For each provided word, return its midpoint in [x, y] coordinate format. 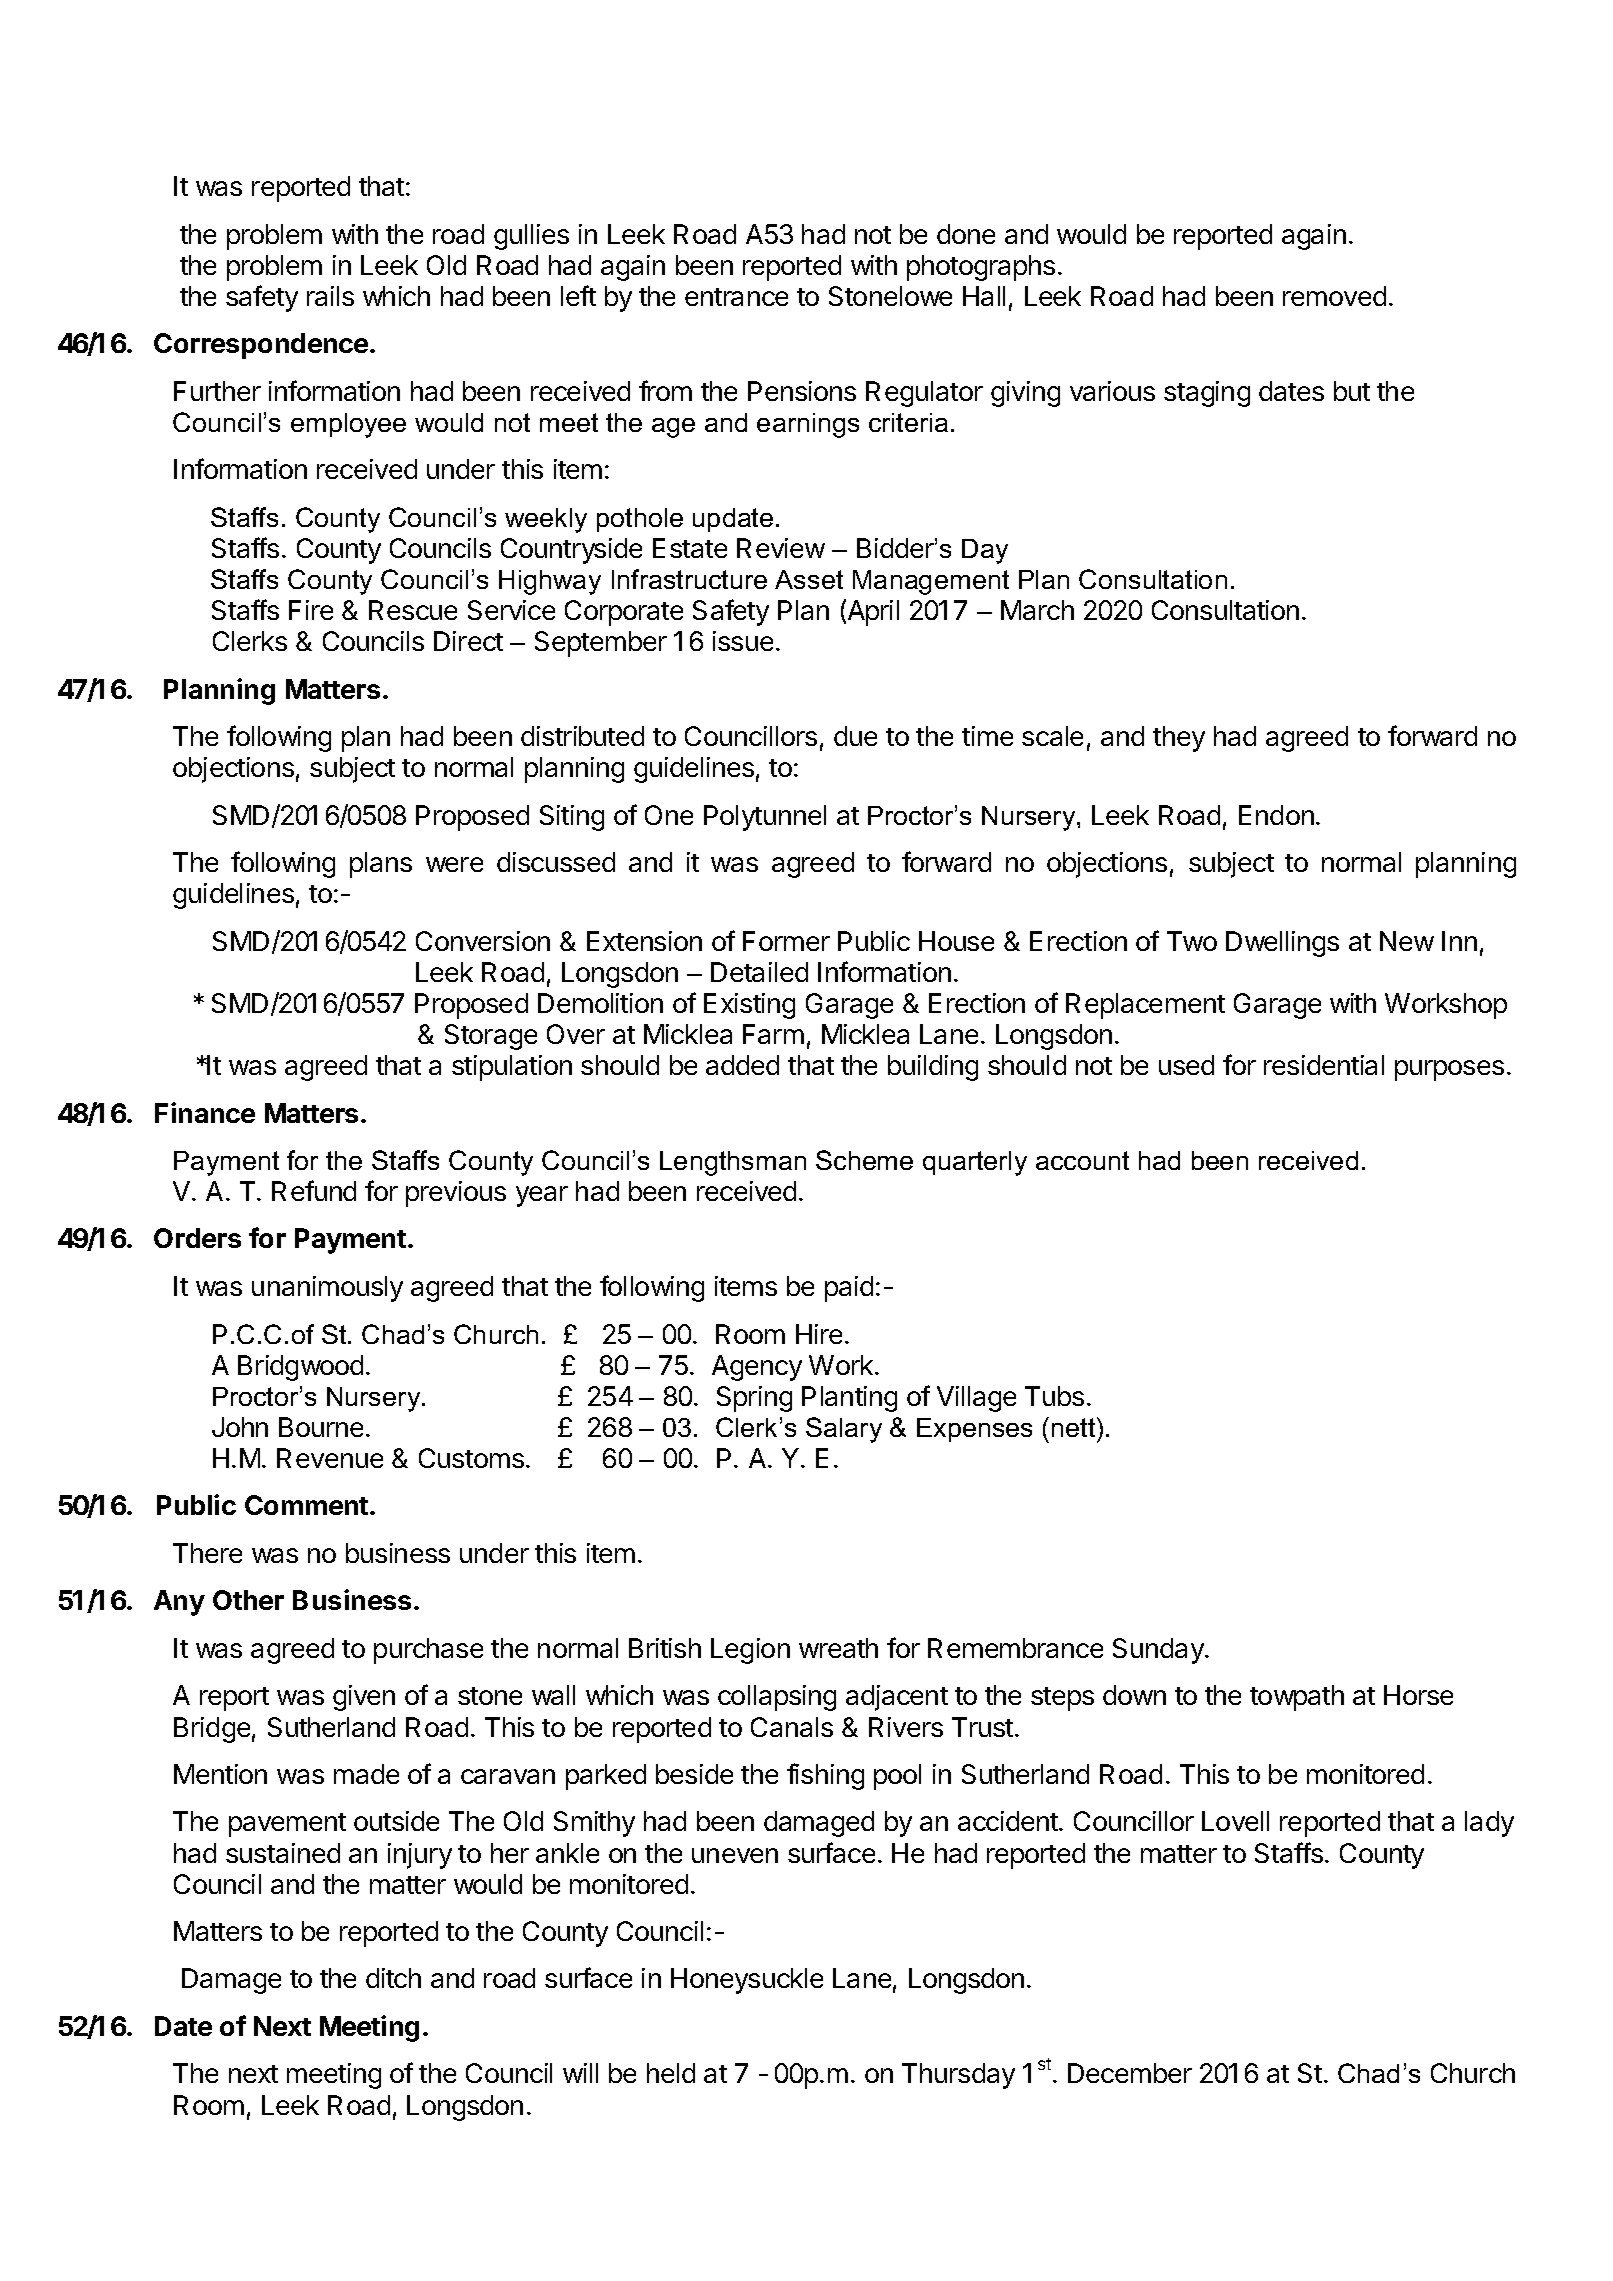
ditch [393, 1978]
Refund [314, 1190]
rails [330, 296]
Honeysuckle [747, 1981]
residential [1324, 1065]
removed [1334, 296]
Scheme [864, 1160]
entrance [736, 297]
